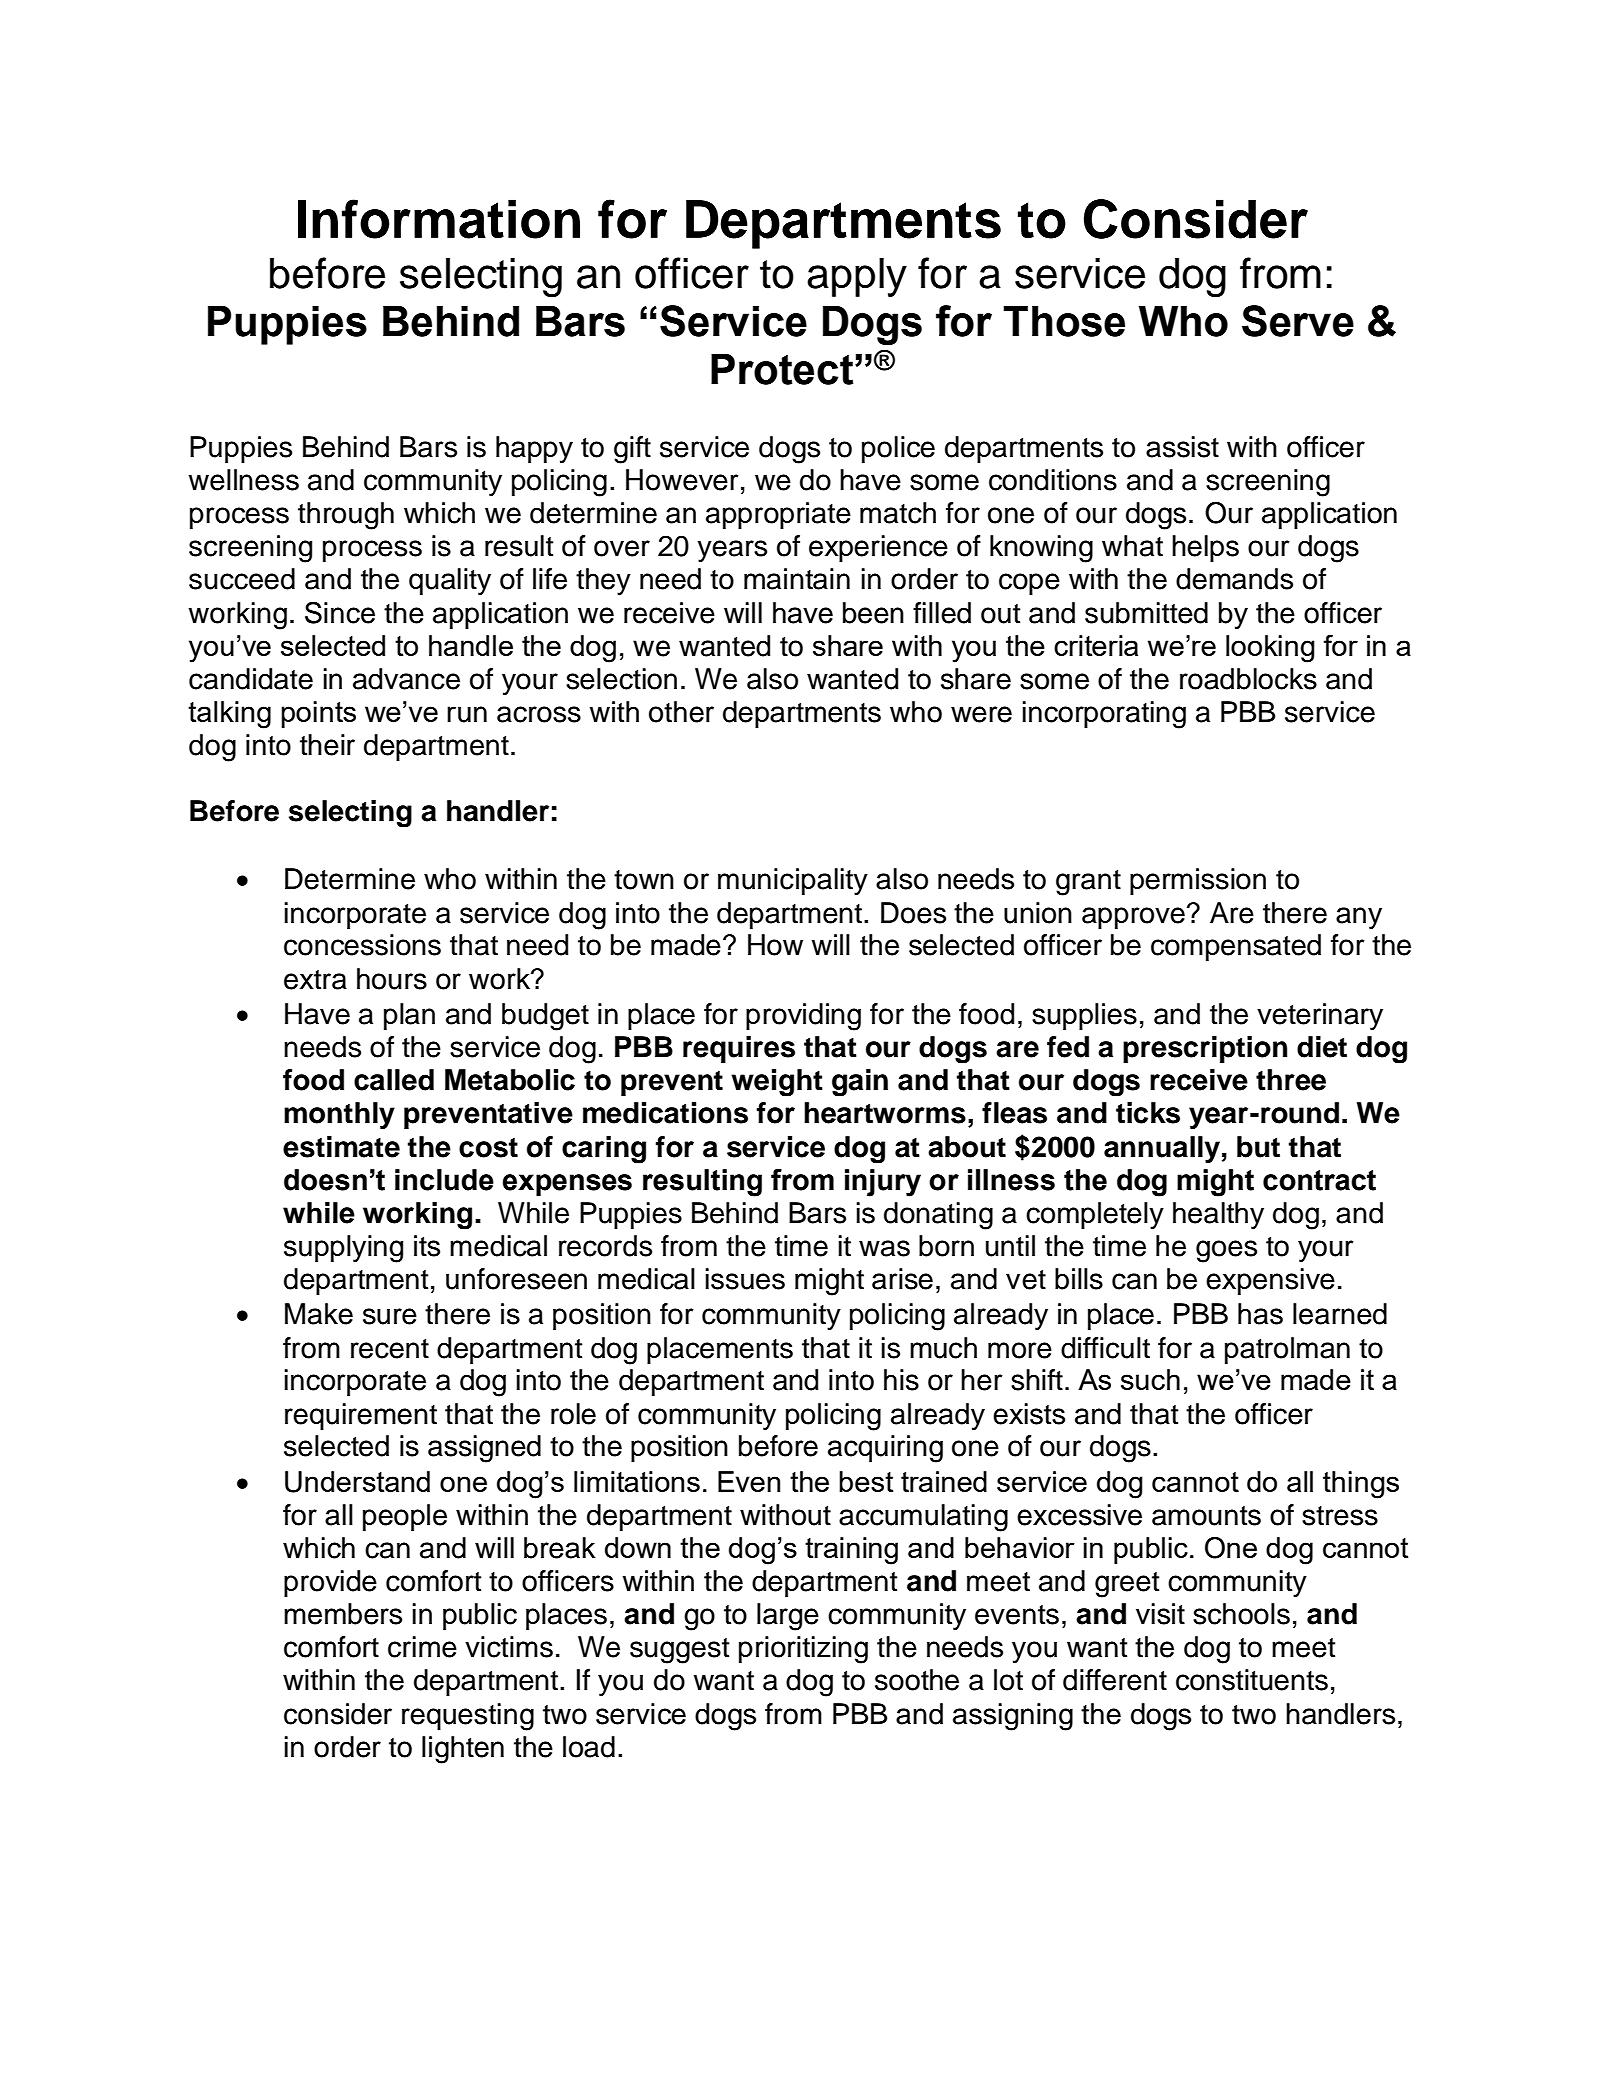 The image size is (1603, 2074). What do you see at coordinates (1248, 679) in the page?
I see `roadblocks` at bounding box center [1248, 679].
